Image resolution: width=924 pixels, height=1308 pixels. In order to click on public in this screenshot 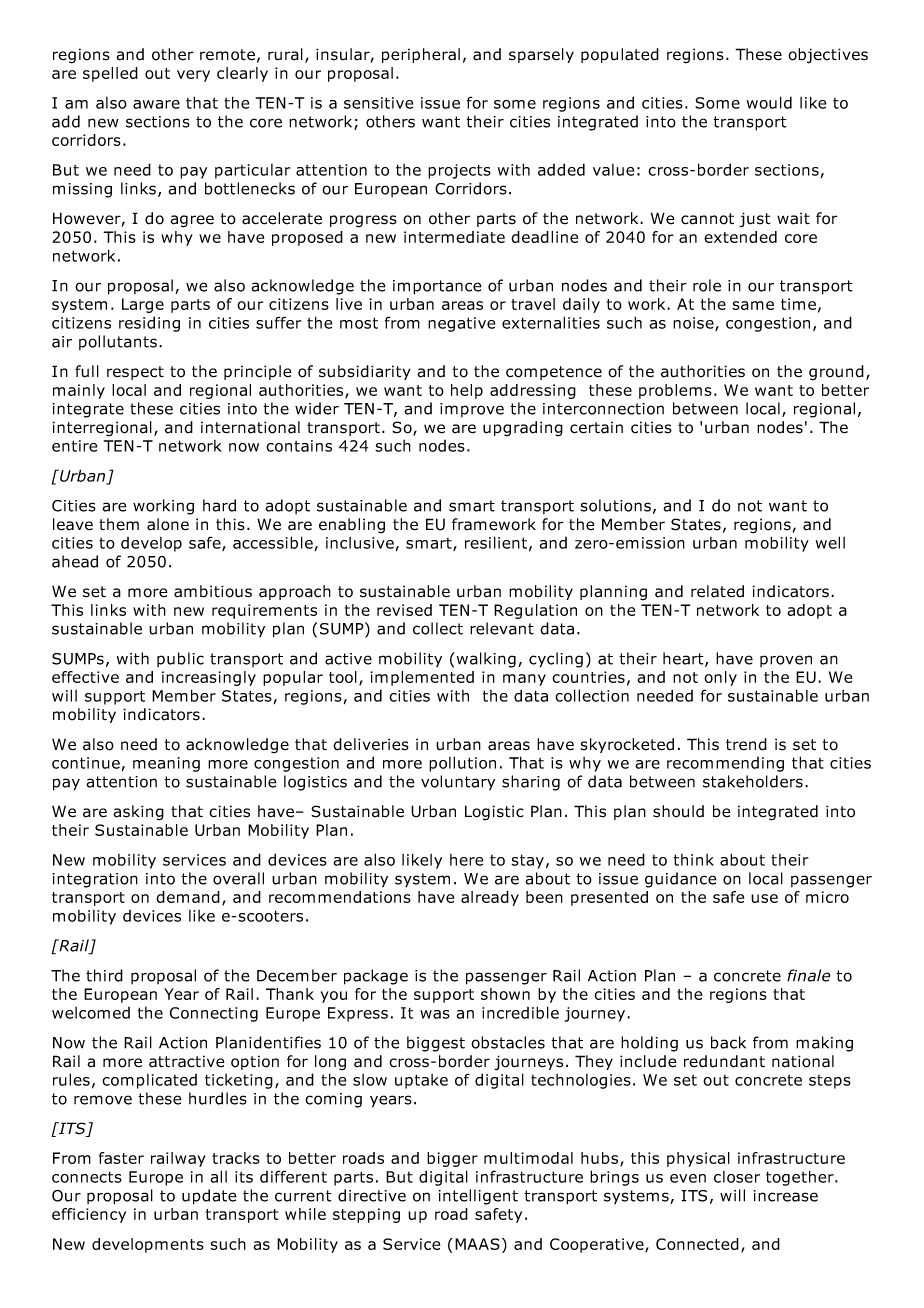, I will do `click(180, 659)`.
